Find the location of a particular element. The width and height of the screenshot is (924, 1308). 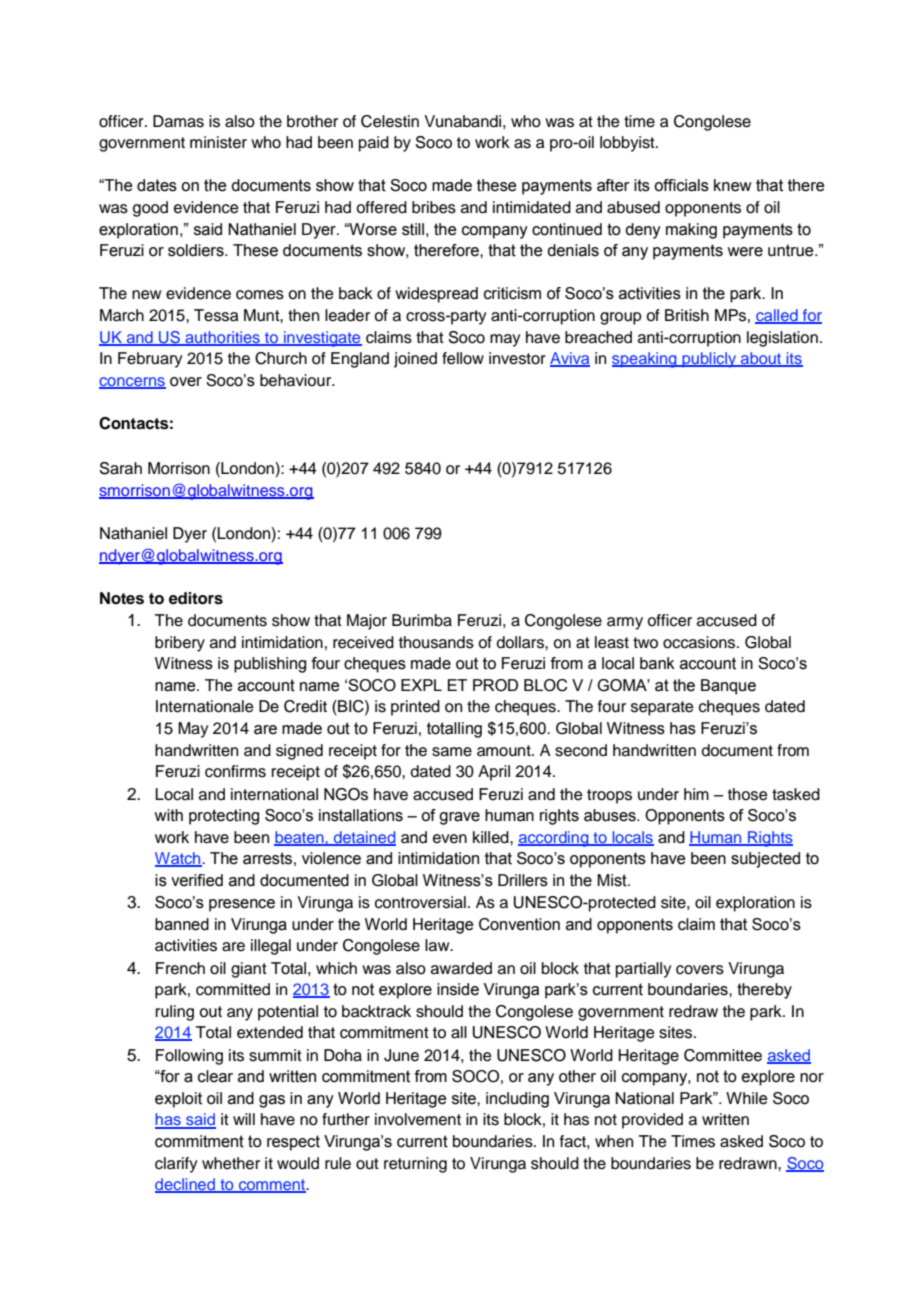

publicly is located at coordinates (709, 360).
